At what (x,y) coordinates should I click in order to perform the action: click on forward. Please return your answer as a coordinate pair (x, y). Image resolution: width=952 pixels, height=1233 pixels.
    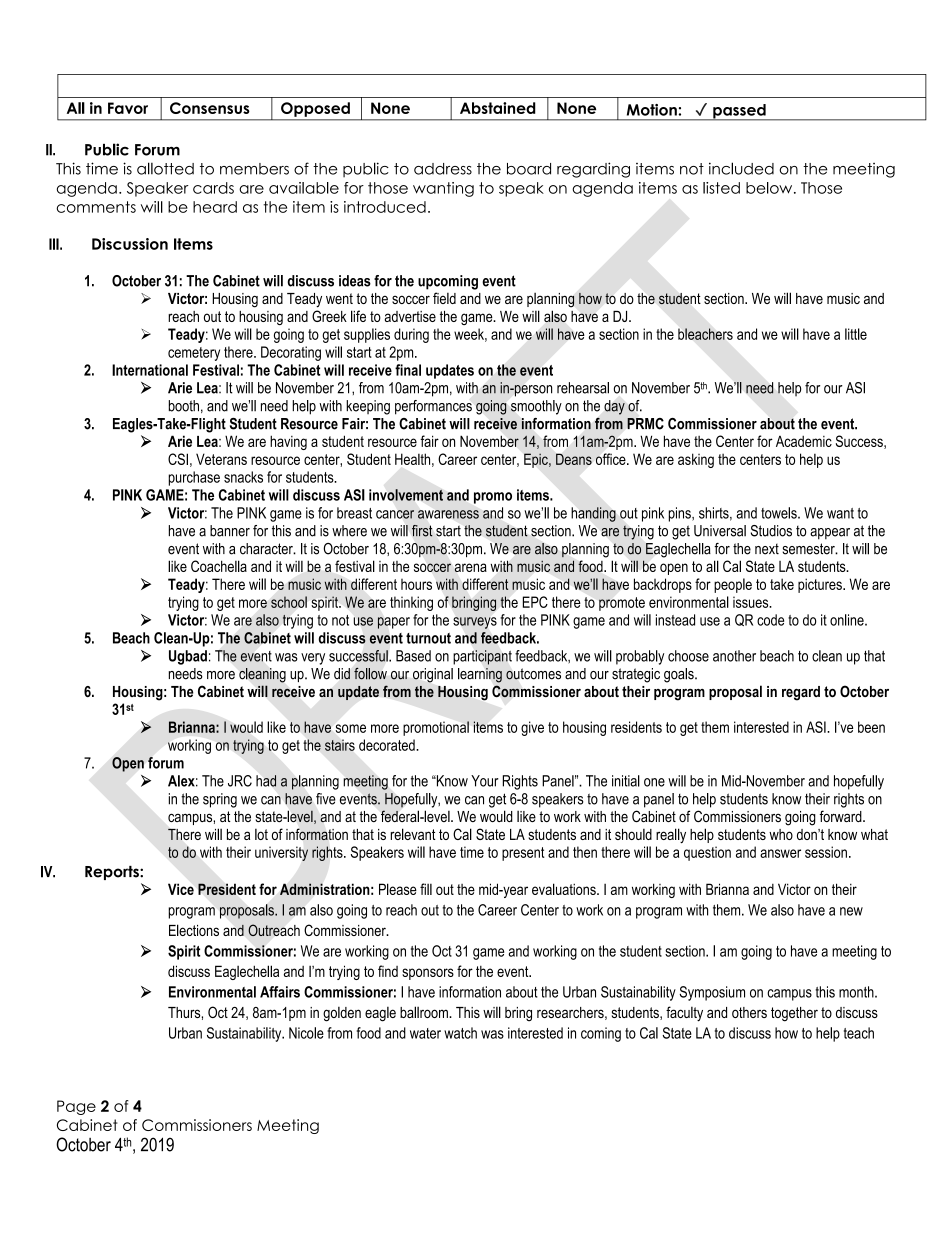
    Looking at the image, I should click on (841, 816).
